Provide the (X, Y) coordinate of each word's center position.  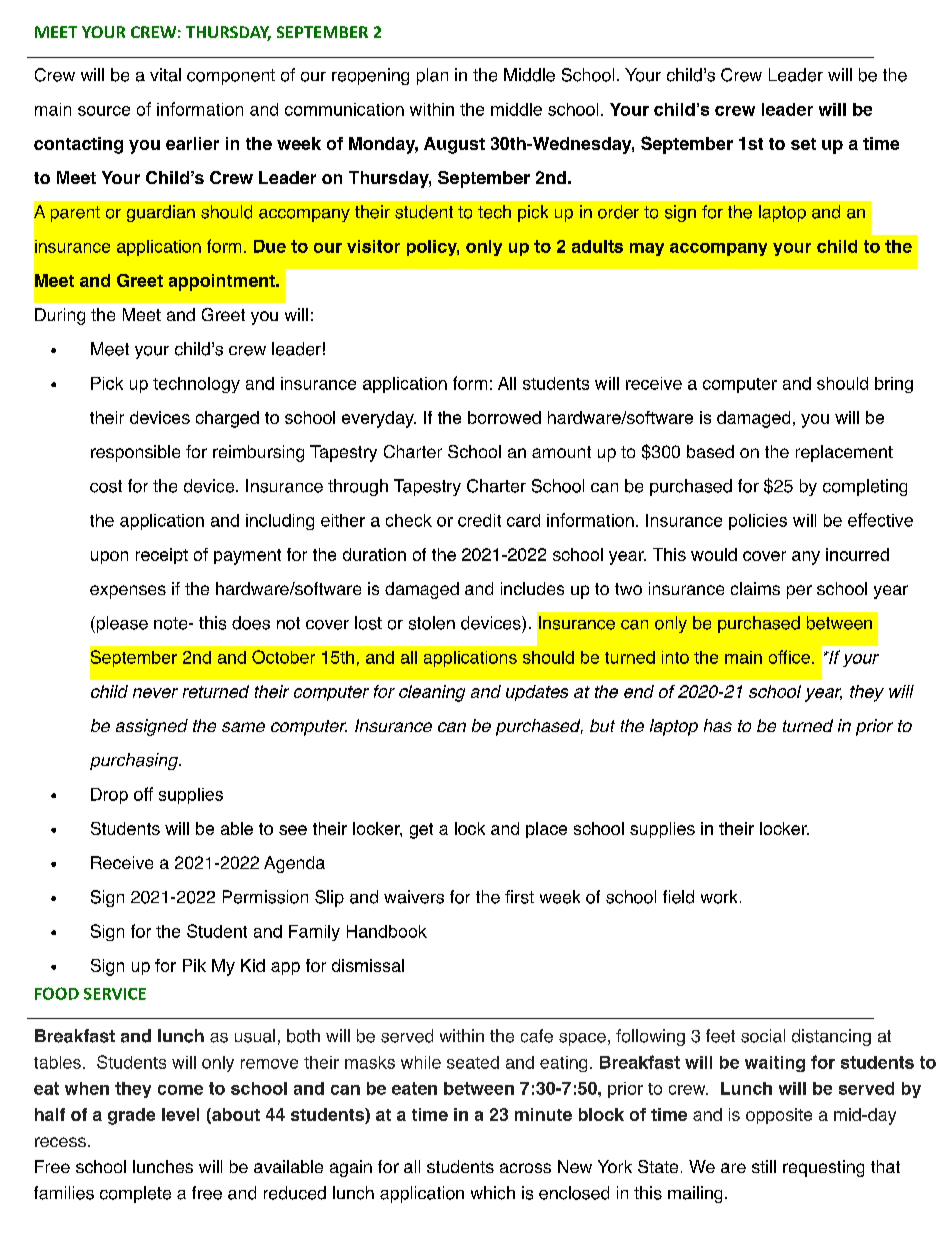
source (104, 111)
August (454, 145)
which (493, 1193)
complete (135, 1194)
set (803, 144)
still (764, 1166)
